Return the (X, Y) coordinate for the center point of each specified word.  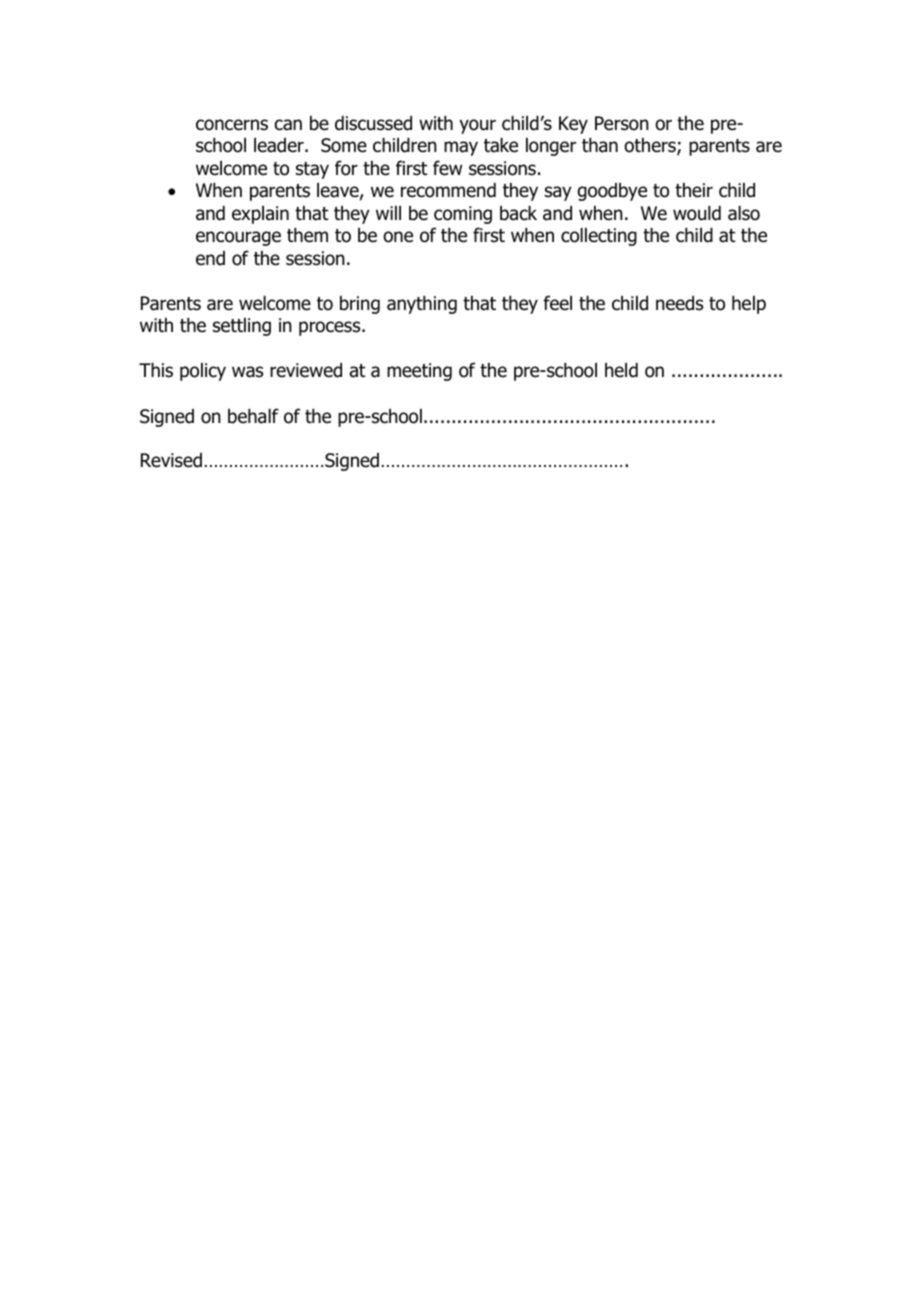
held (621, 370)
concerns (232, 125)
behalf (253, 416)
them (307, 235)
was (247, 372)
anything (422, 305)
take (501, 145)
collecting (599, 237)
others (651, 147)
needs (679, 303)
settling (242, 327)
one (398, 237)
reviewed (306, 370)
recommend (448, 190)
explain (260, 215)
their (694, 190)
